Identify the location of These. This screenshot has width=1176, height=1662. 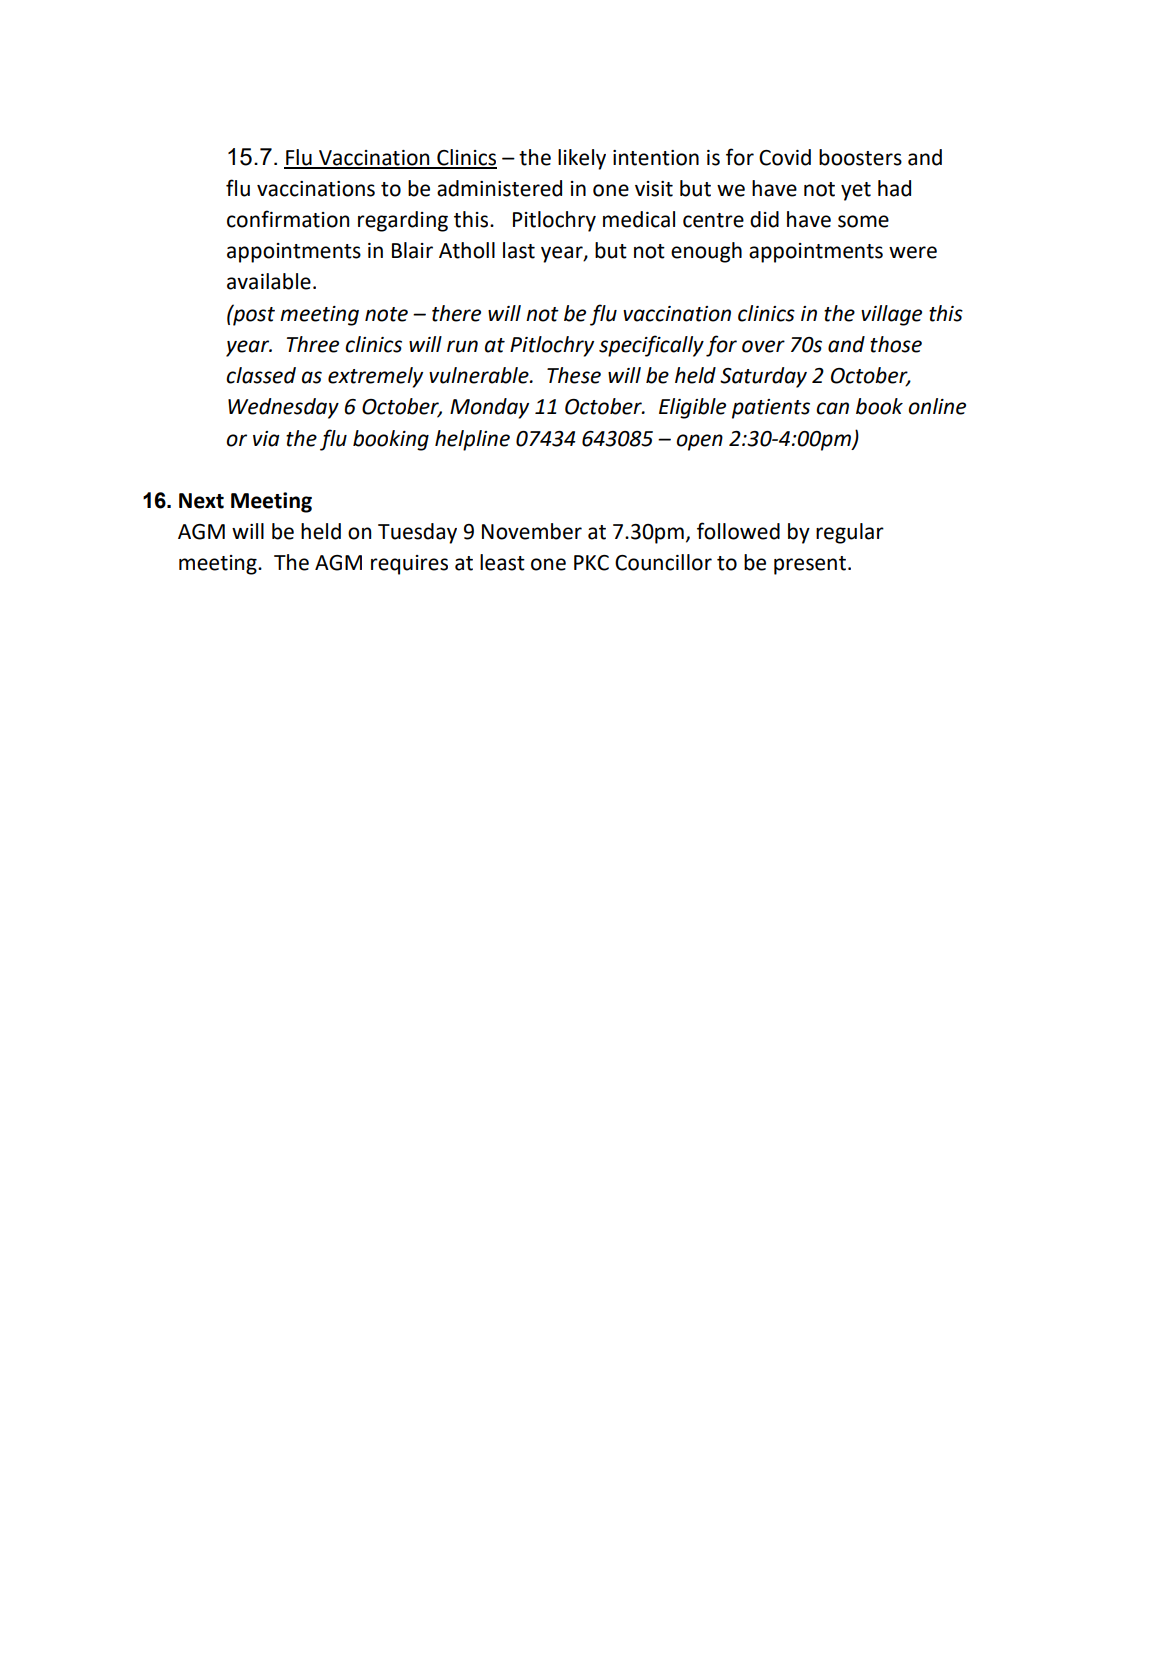
(574, 375).
